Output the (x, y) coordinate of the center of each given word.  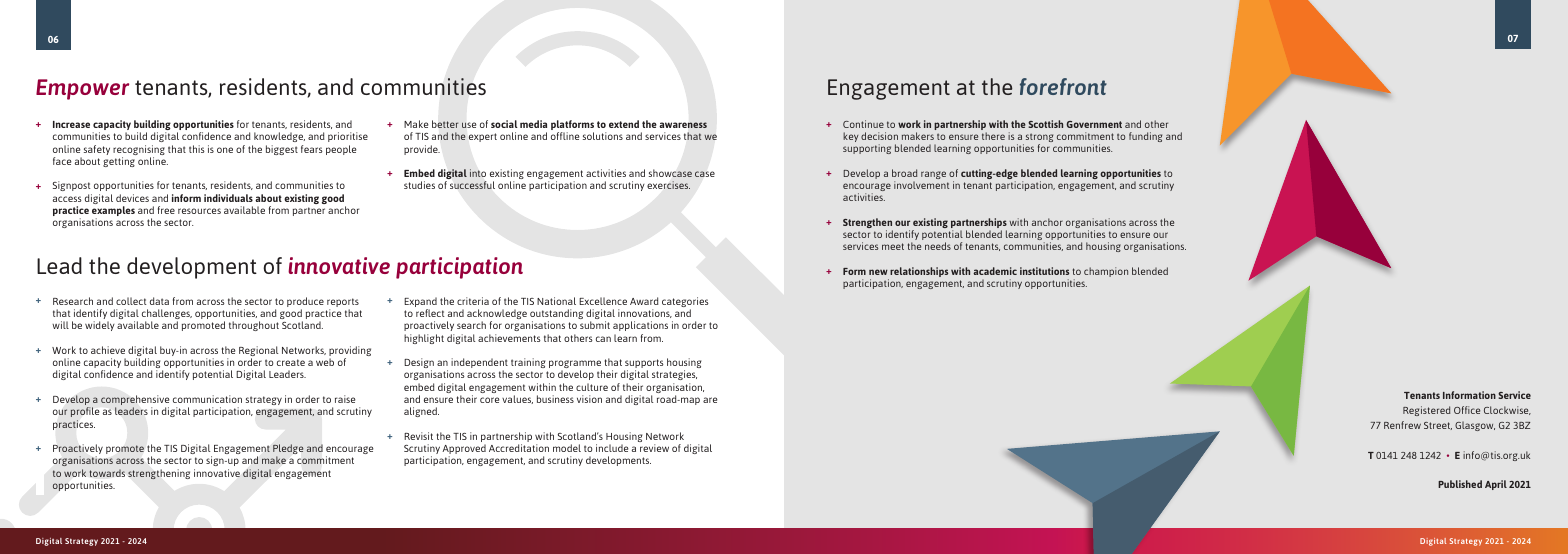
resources (199, 211)
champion (1106, 272)
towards (107, 473)
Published (1460, 484)
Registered (1426, 411)
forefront (1063, 86)
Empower (82, 89)
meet (893, 246)
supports (644, 365)
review (654, 448)
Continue (863, 124)
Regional (258, 352)
